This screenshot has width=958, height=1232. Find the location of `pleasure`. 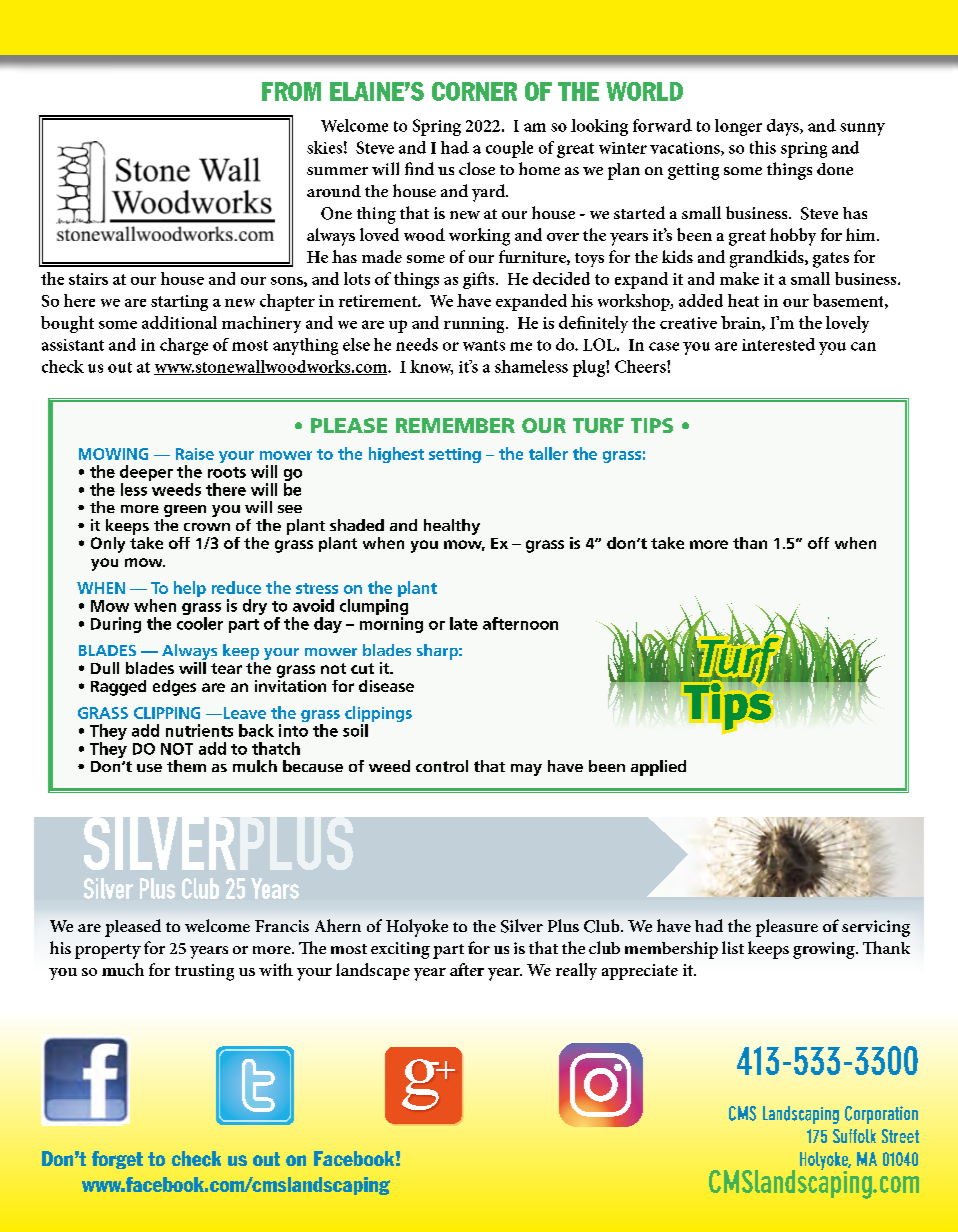

pleasure is located at coordinates (787, 928).
